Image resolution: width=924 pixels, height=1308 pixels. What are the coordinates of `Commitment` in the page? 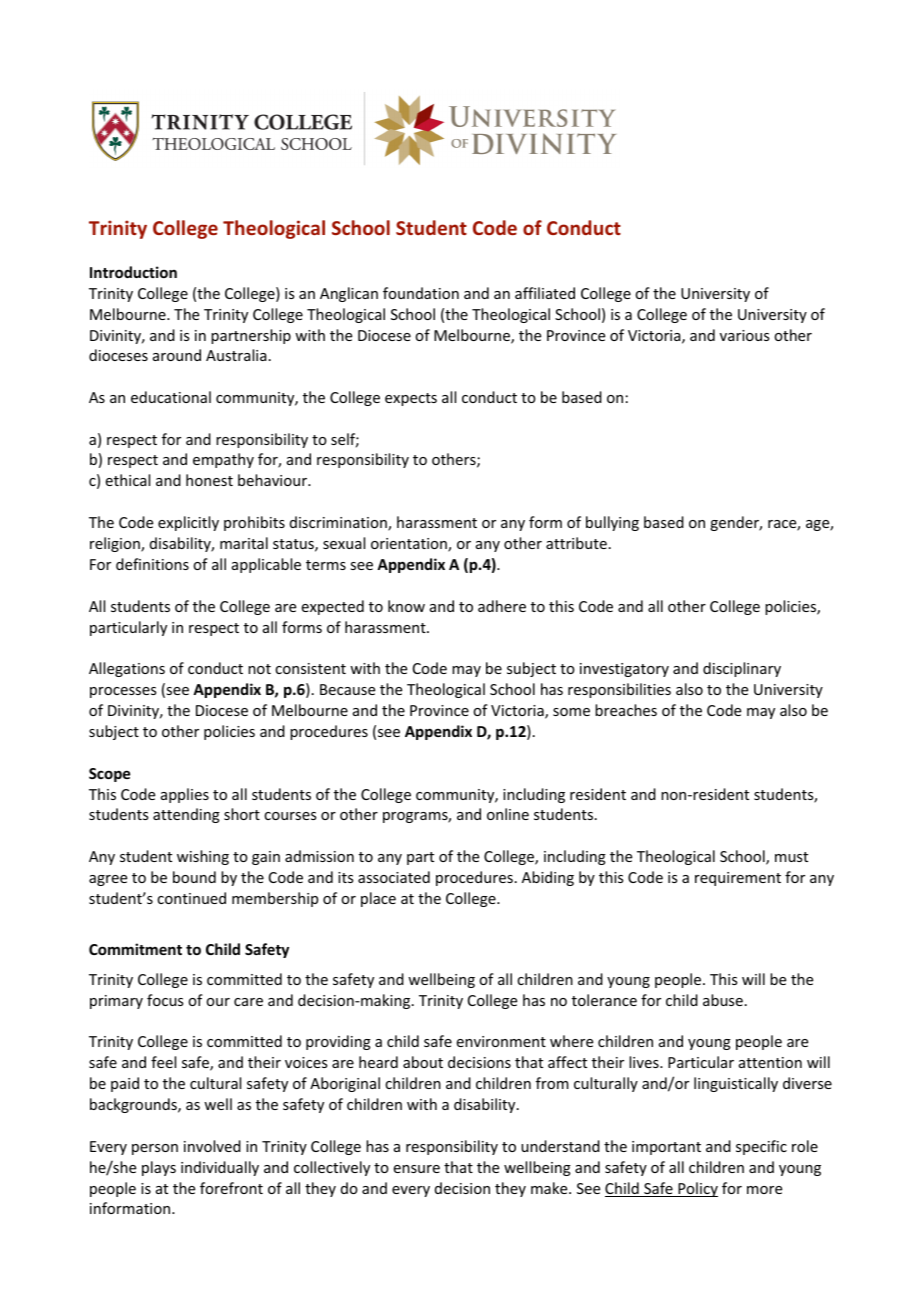 It's located at (135, 949).
